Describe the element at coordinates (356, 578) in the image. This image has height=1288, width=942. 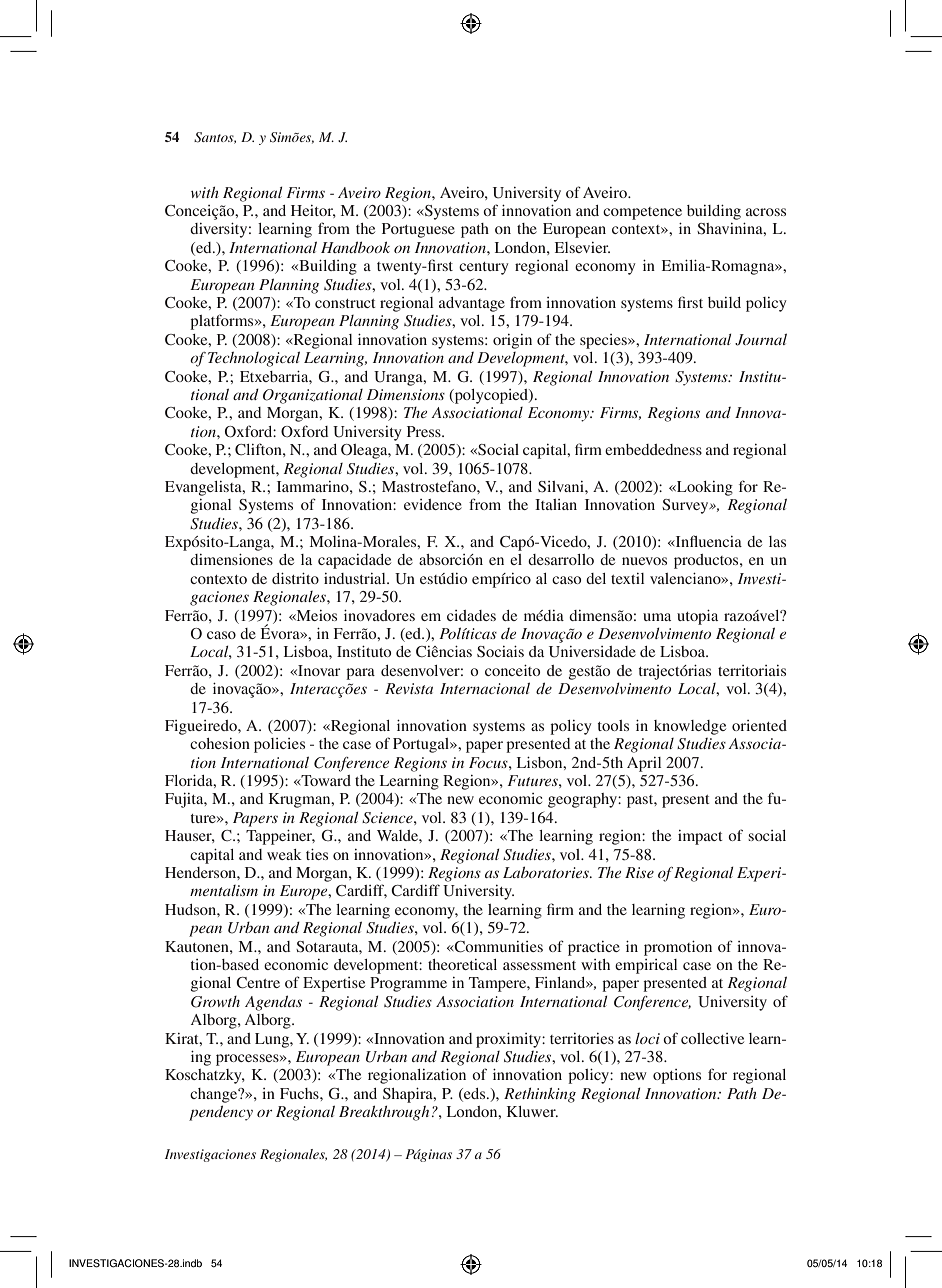
I see `industrial` at that location.
